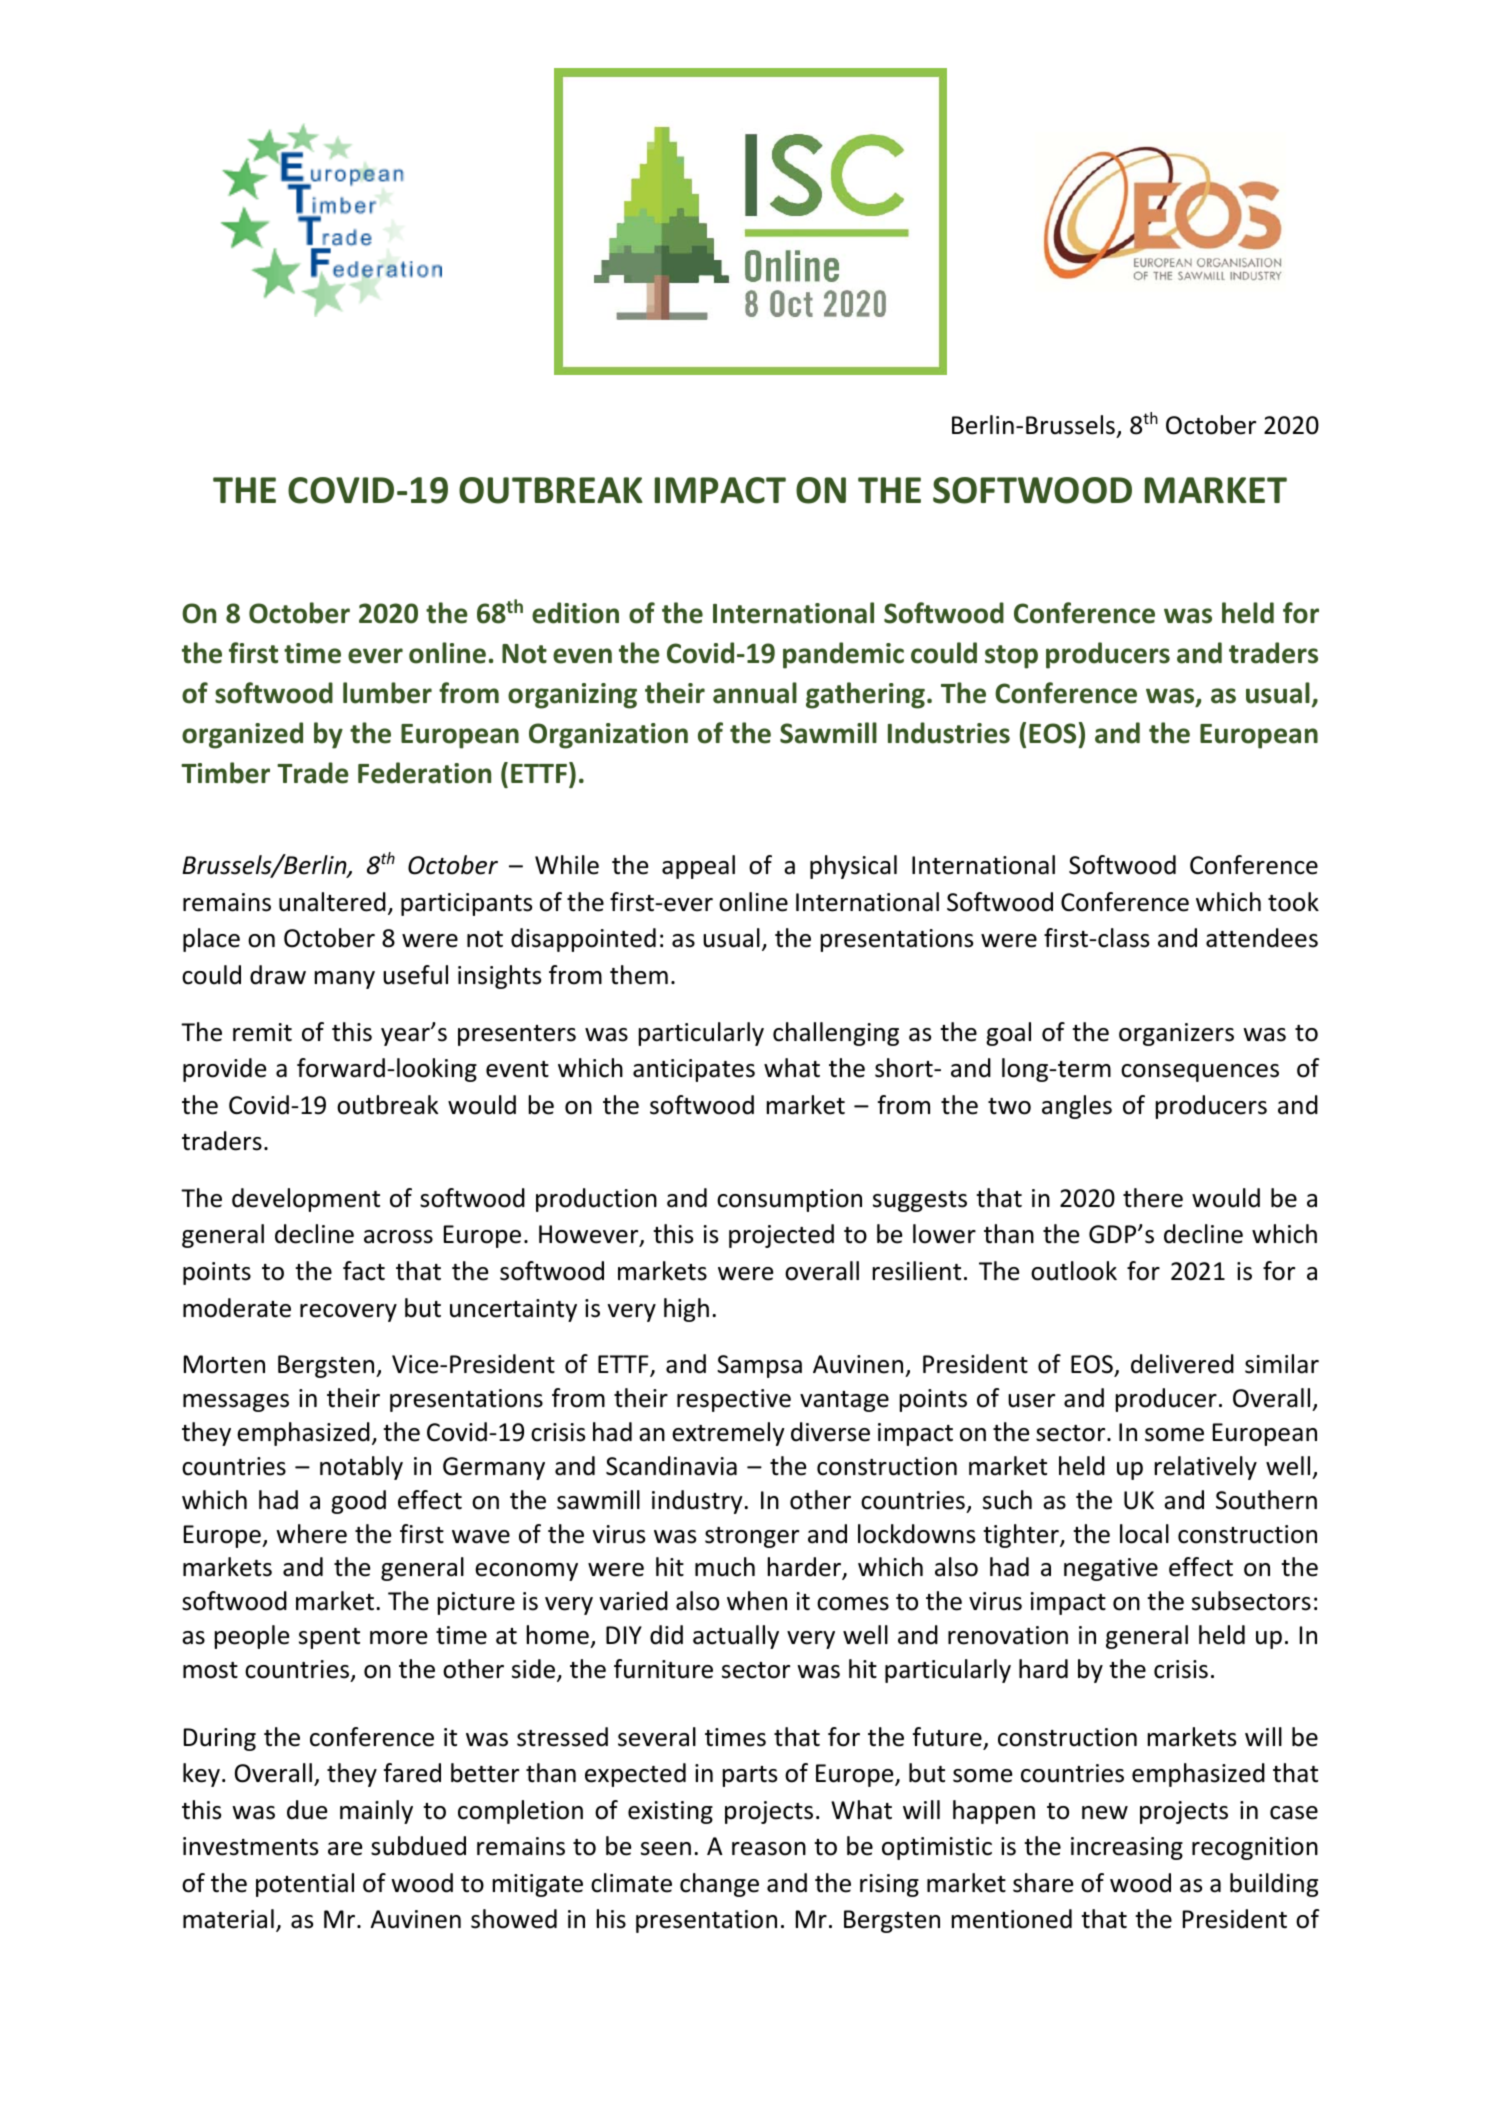  I want to click on unaltered, so click(332, 902).
